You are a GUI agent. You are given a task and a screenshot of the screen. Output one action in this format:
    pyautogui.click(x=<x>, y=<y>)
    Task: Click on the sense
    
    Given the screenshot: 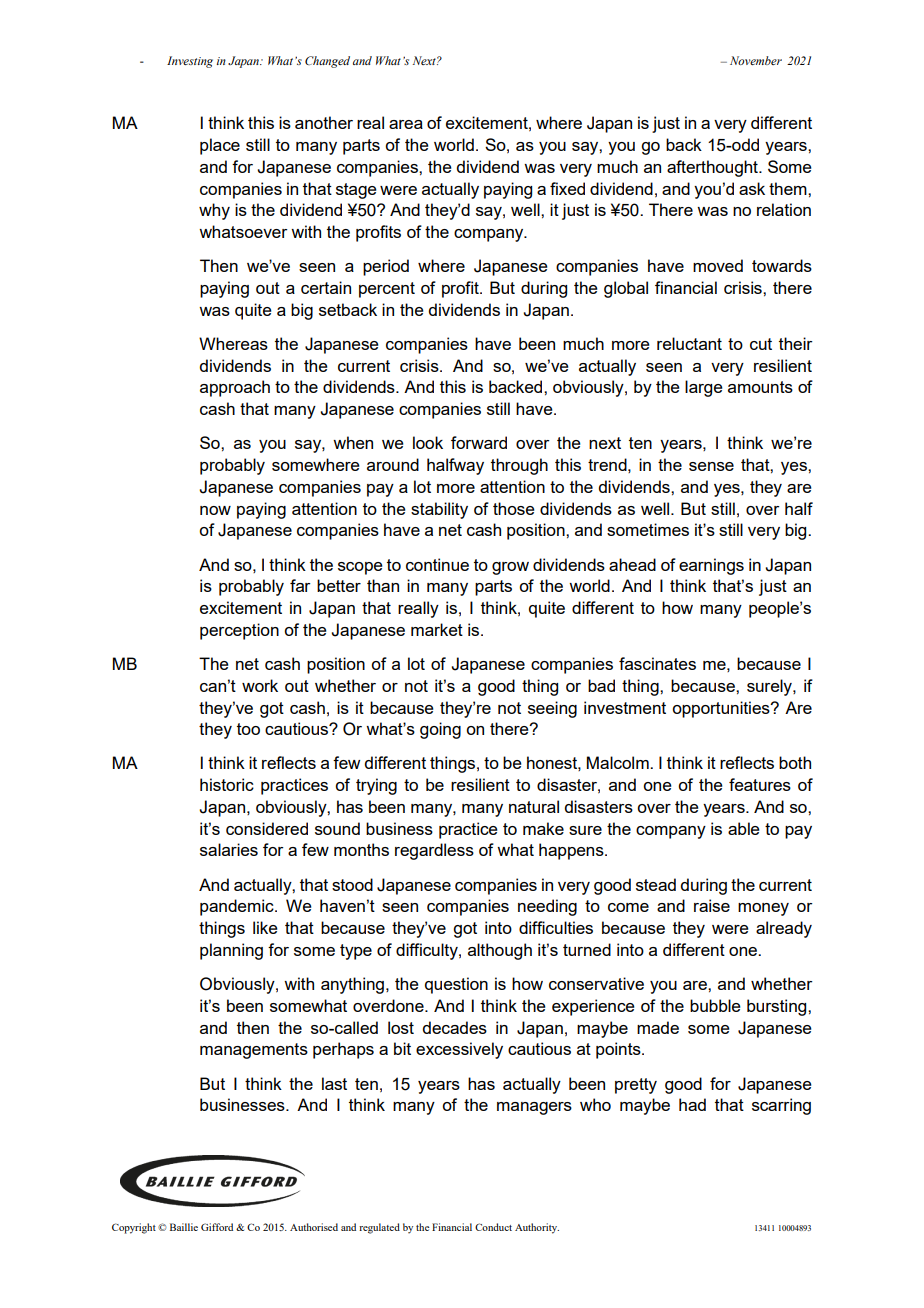 What is the action you would take?
    pyautogui.click(x=711, y=466)
